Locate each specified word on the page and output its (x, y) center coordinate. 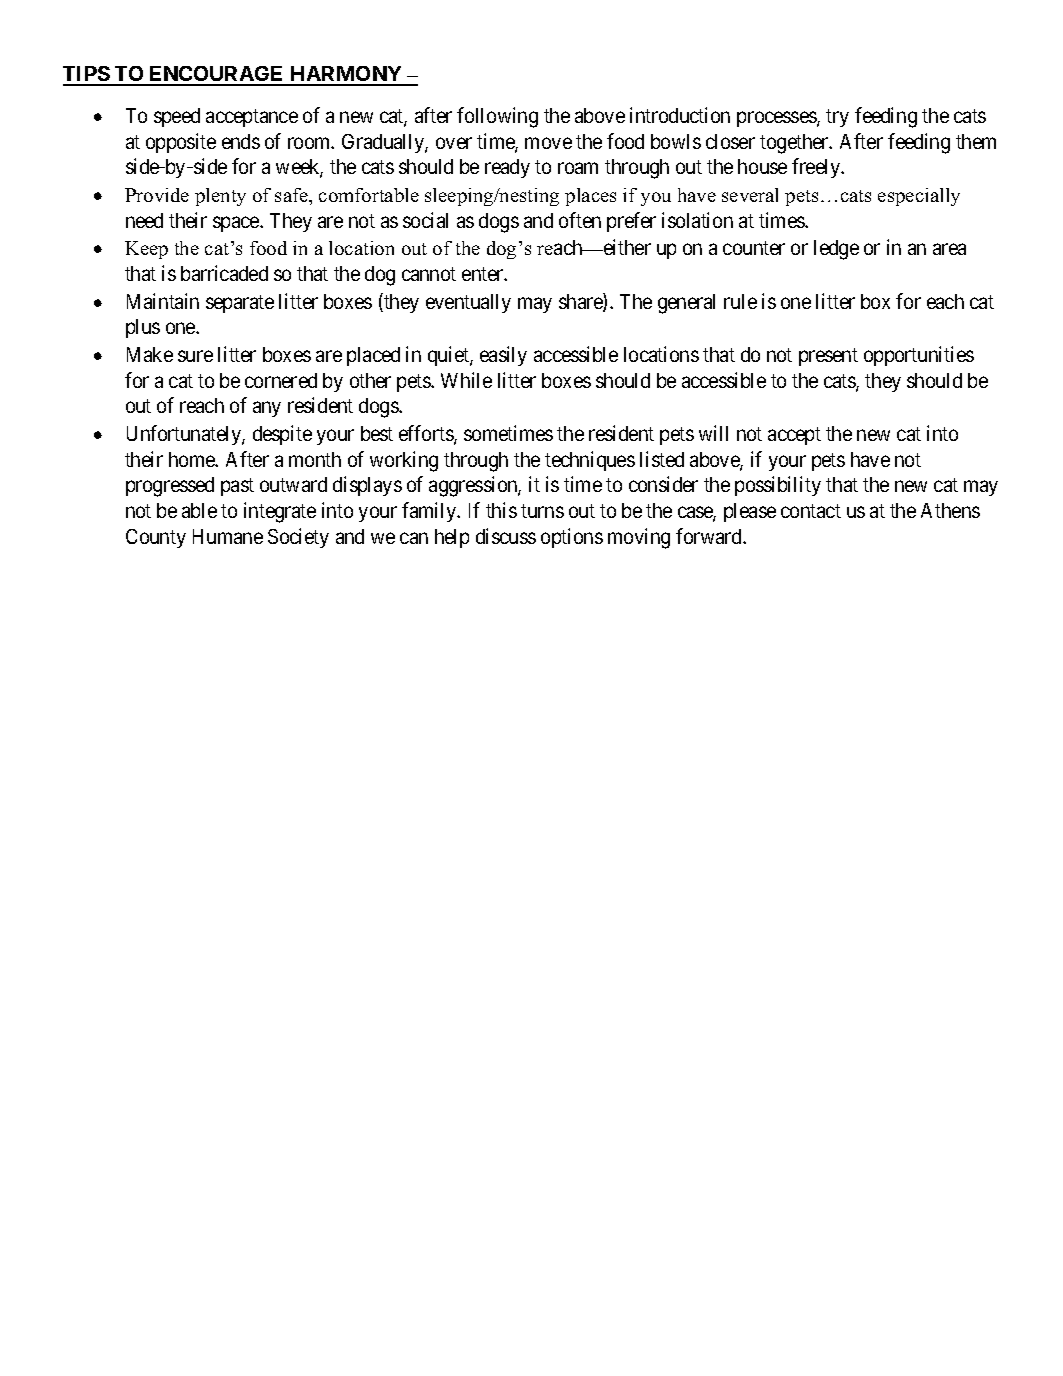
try (837, 118)
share (581, 302)
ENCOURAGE (217, 75)
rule (740, 301)
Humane (228, 536)
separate (240, 304)
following (497, 117)
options (572, 538)
